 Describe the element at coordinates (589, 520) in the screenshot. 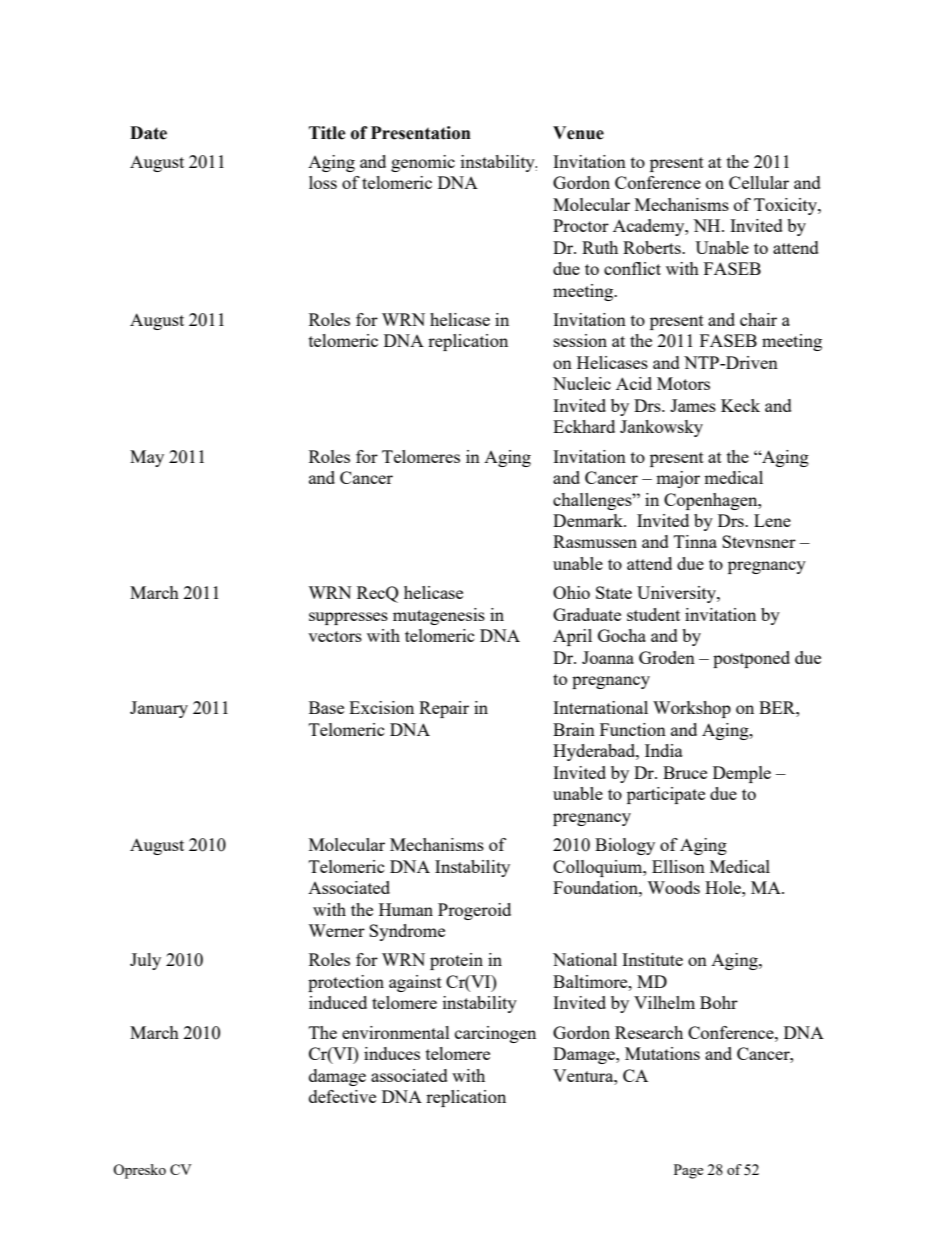

I see `Denmark` at that location.
